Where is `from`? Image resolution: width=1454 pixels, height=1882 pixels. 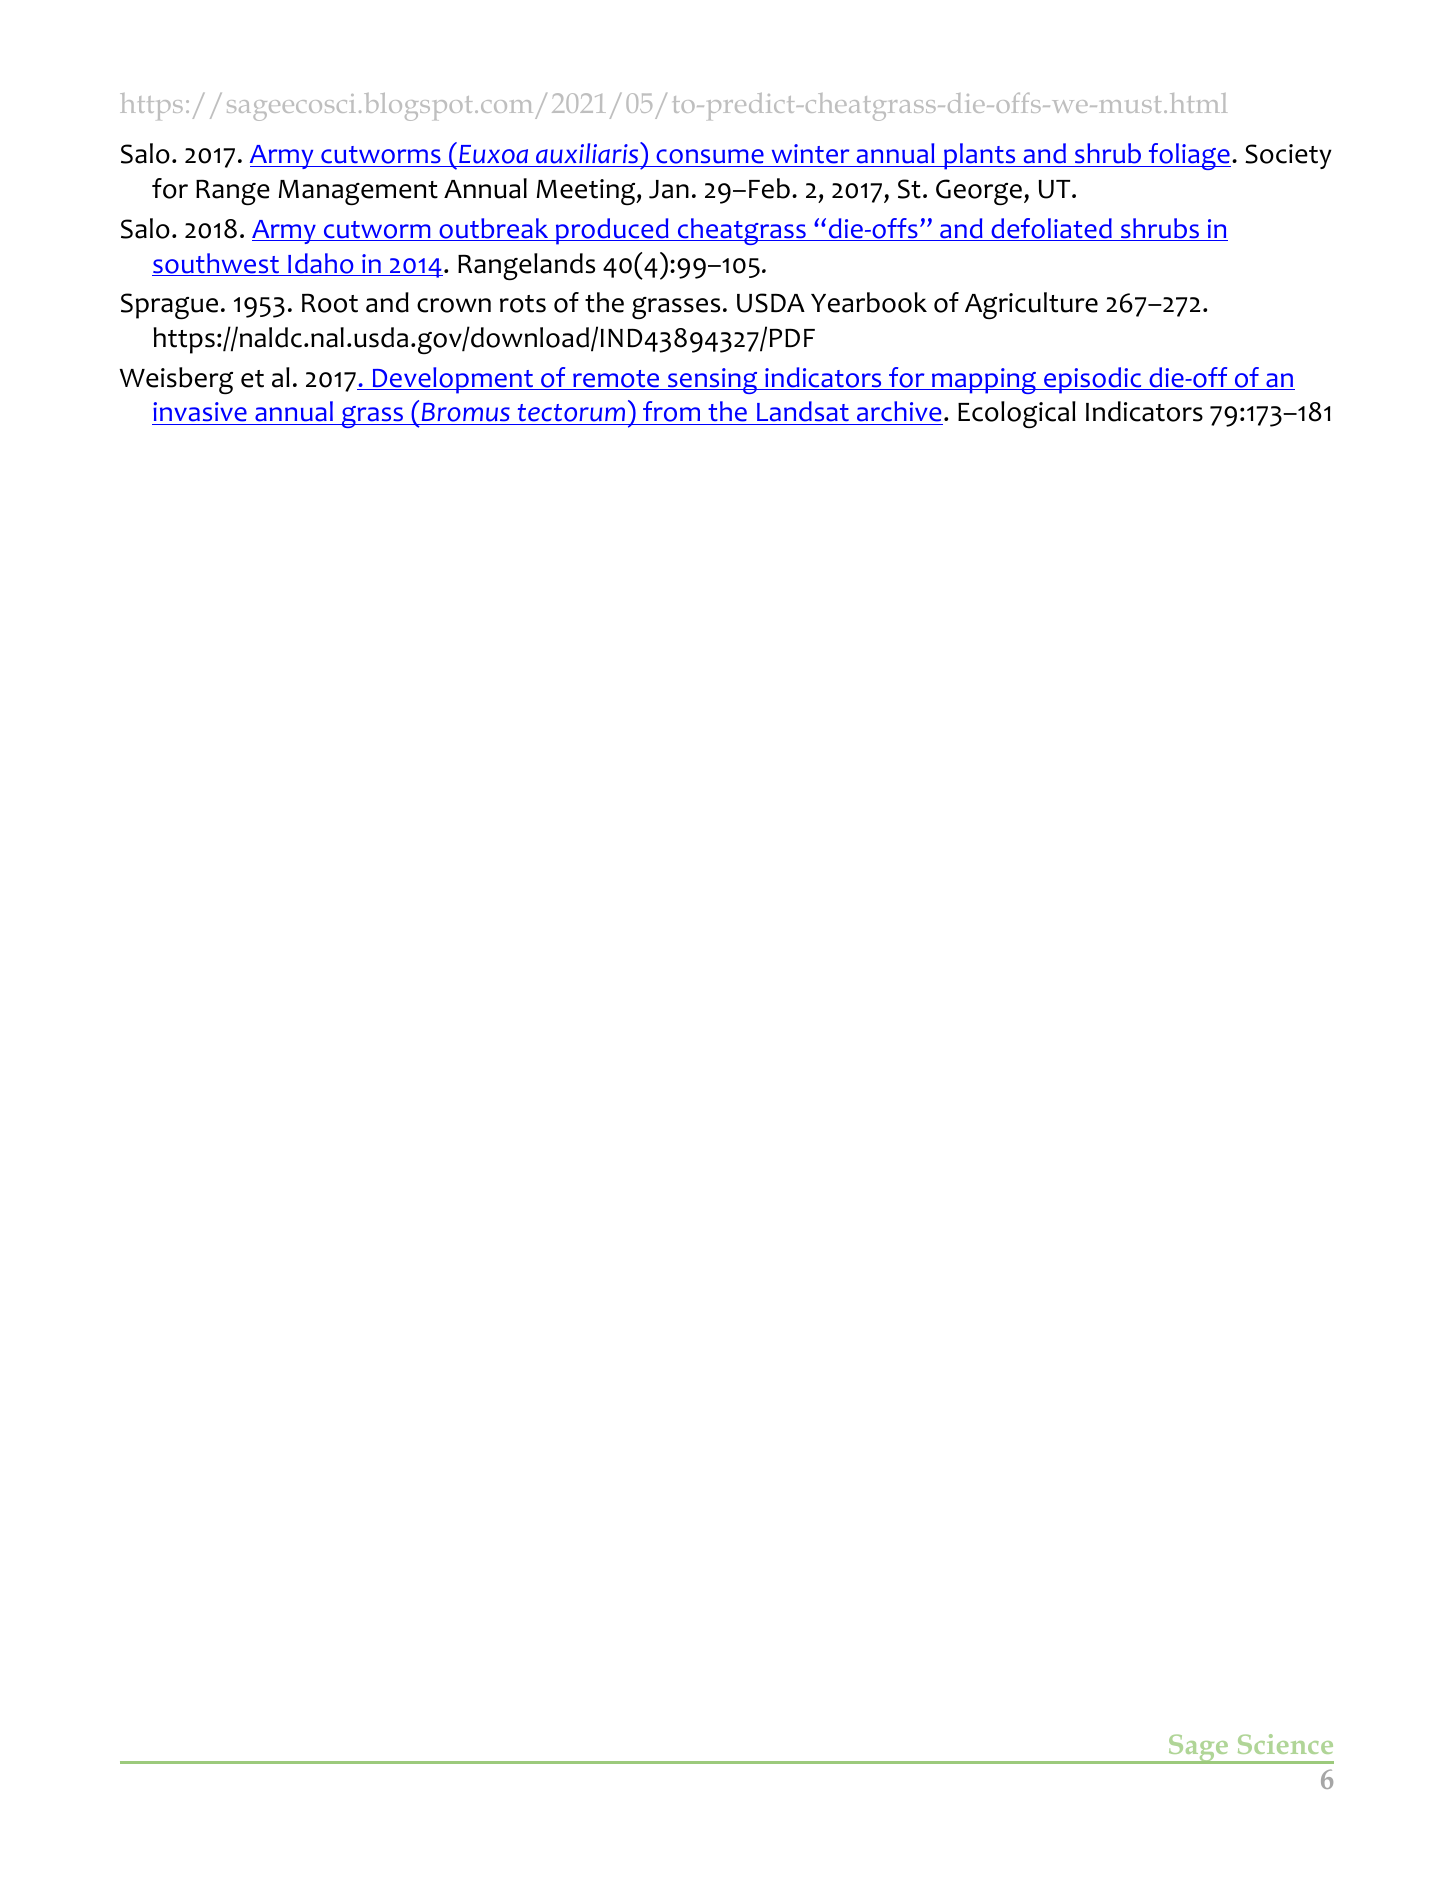 from is located at coordinates (672, 413).
